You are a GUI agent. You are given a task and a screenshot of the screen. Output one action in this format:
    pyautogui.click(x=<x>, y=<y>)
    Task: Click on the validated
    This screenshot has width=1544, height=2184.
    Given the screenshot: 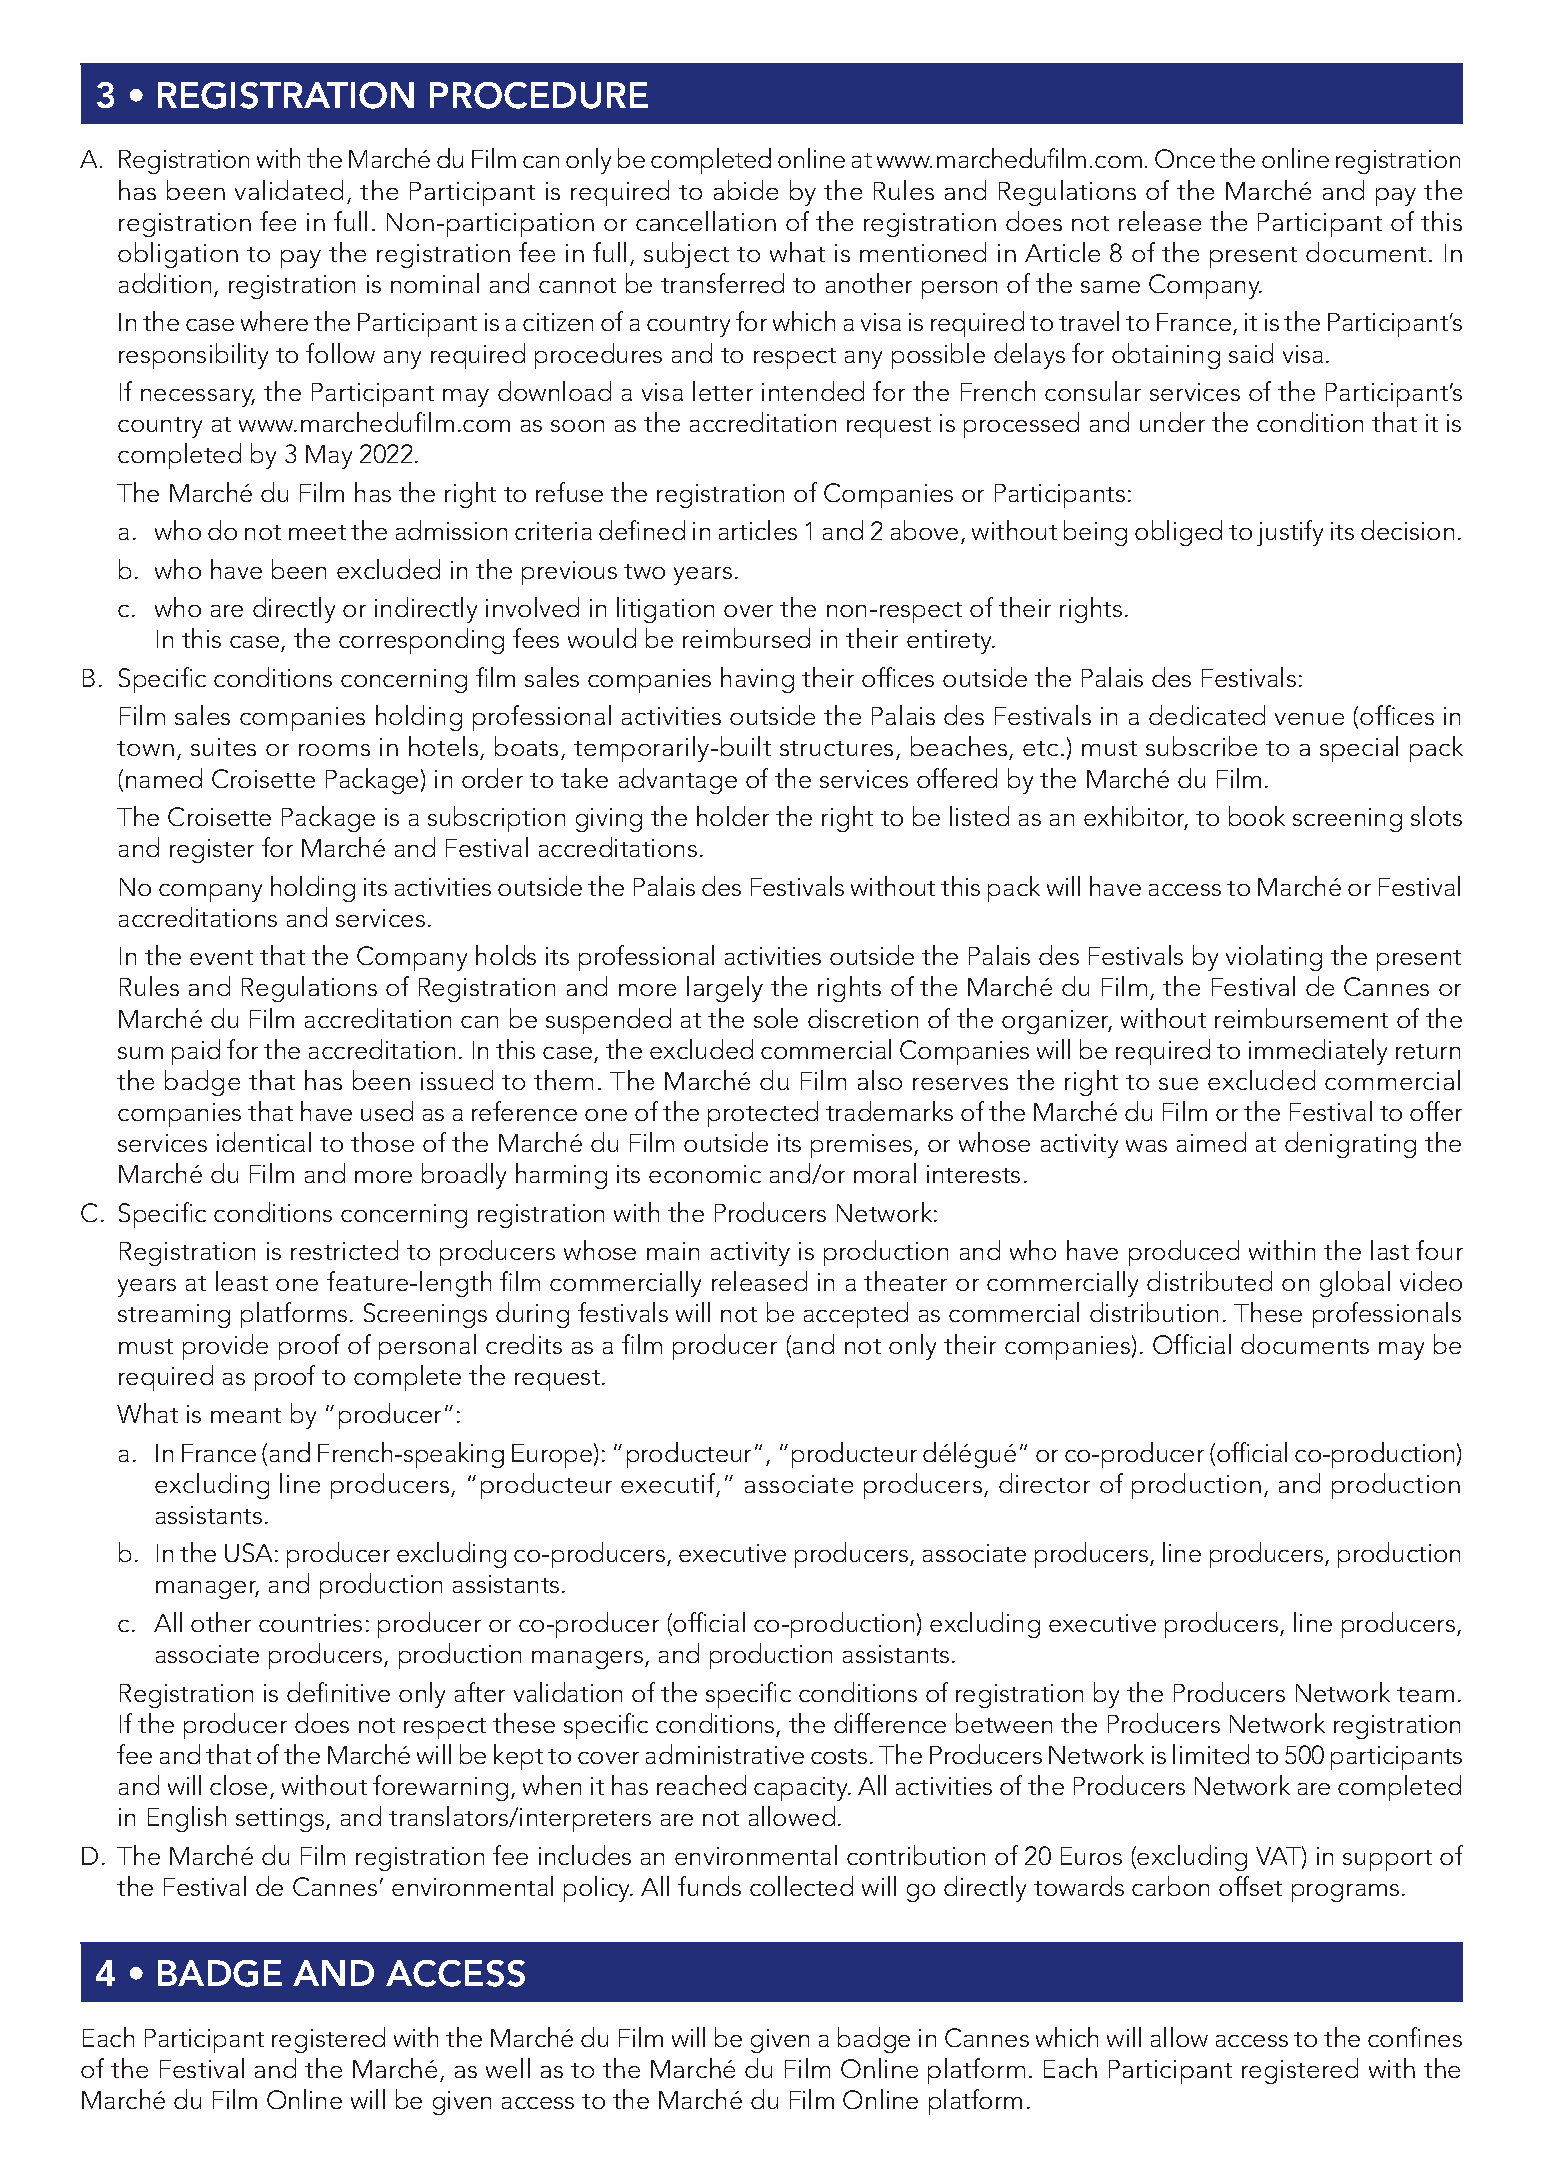 What is the action you would take?
    pyautogui.click(x=289, y=190)
